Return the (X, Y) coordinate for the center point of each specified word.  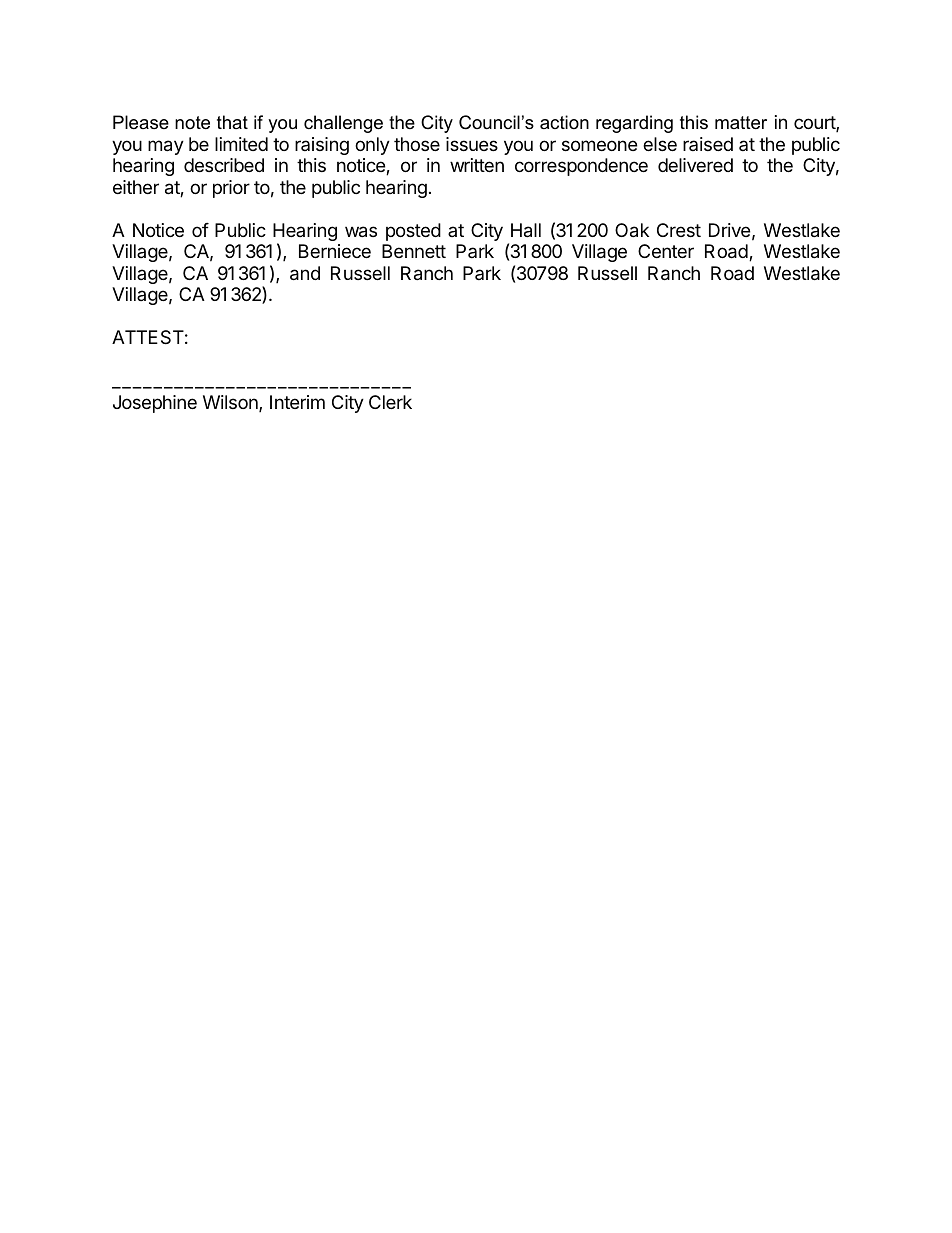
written (477, 165)
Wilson (231, 403)
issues (472, 144)
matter (741, 123)
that (232, 122)
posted (413, 232)
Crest (679, 230)
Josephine (155, 404)
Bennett (414, 251)
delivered (695, 165)
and (305, 273)
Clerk (390, 402)
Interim (297, 402)
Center (666, 251)
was (361, 232)
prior (231, 189)
